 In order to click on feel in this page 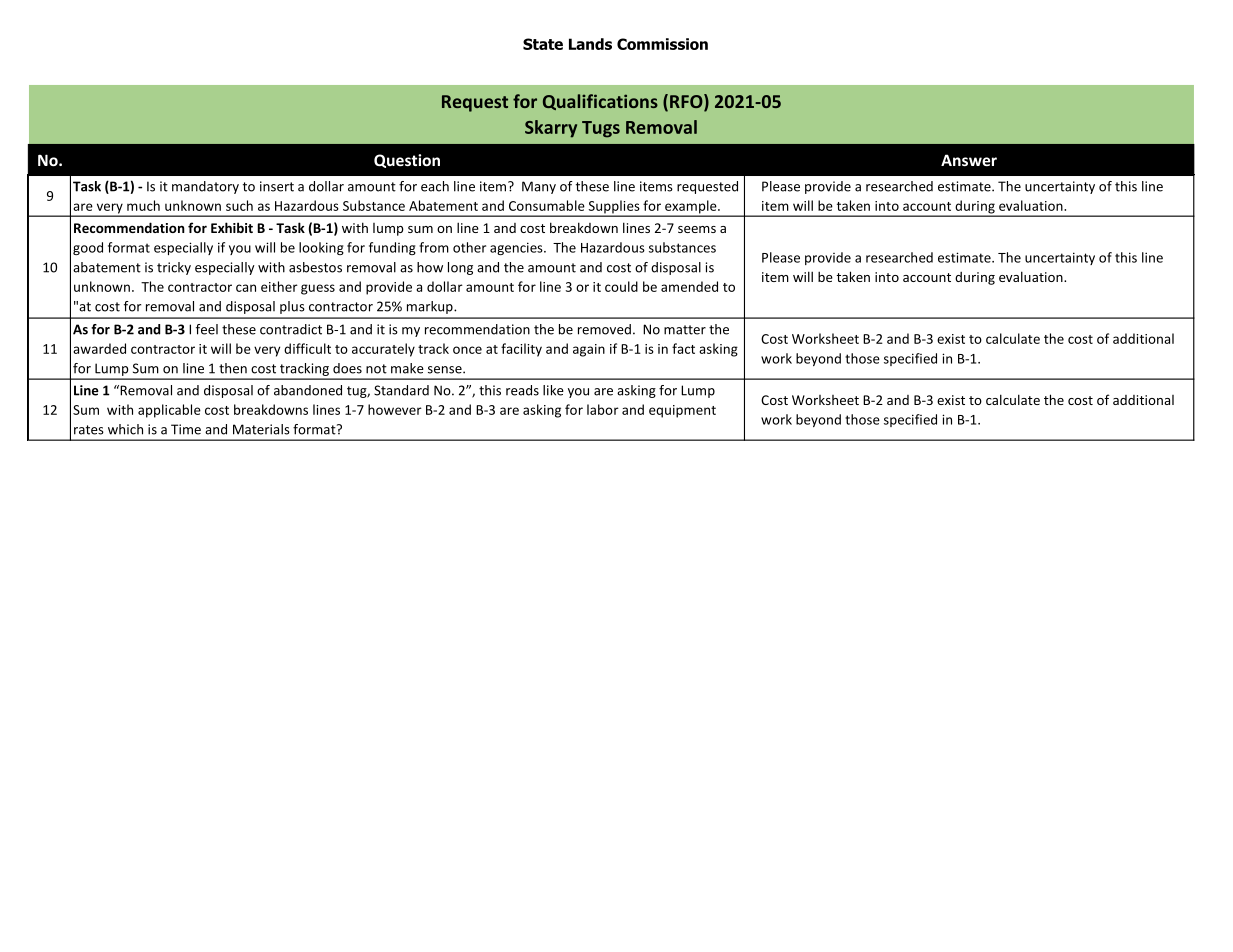, I will do `click(207, 329)`.
